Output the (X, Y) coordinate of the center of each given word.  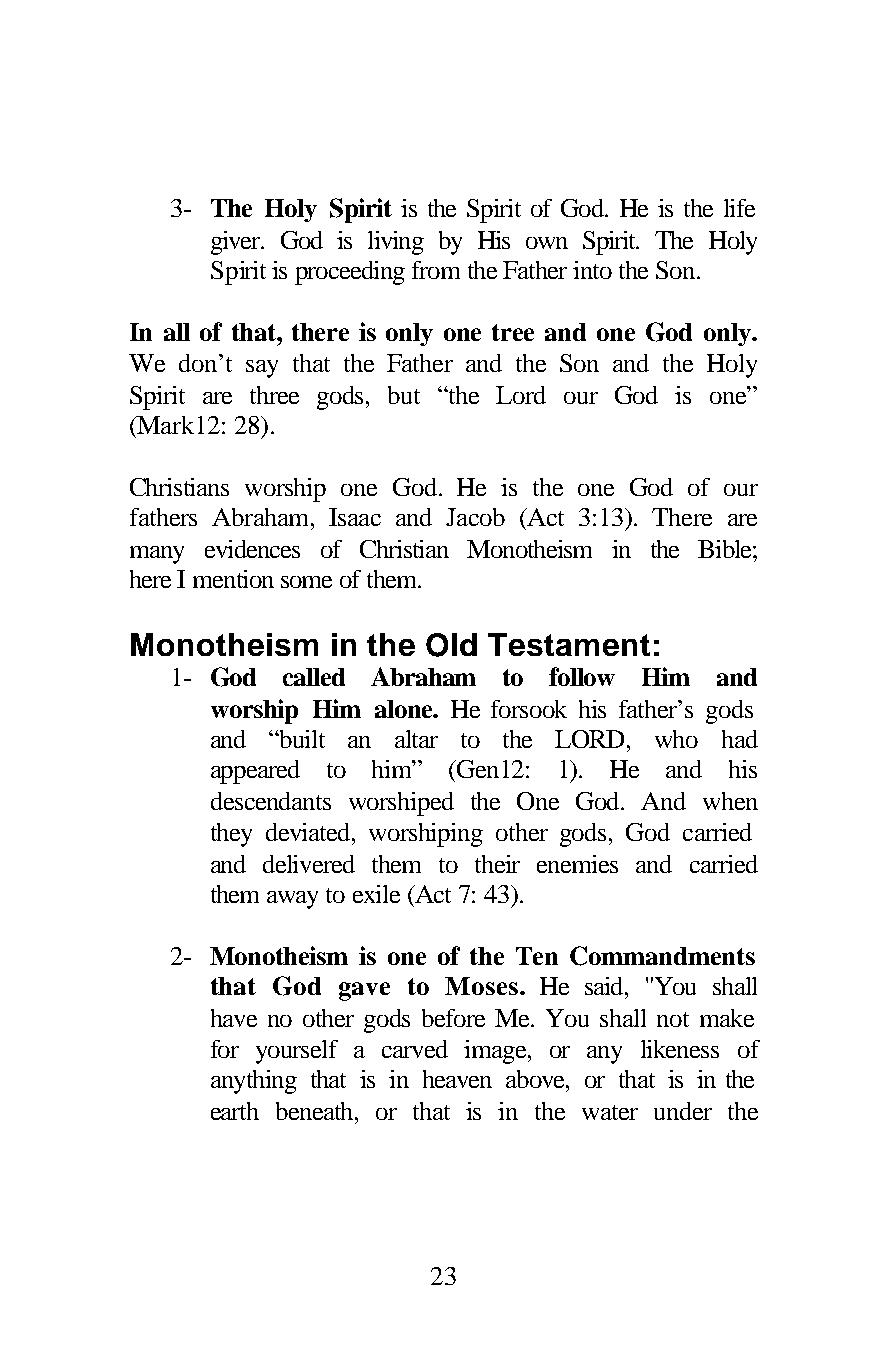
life (739, 208)
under (683, 1111)
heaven (457, 1079)
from (436, 270)
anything (254, 1082)
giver (237, 243)
